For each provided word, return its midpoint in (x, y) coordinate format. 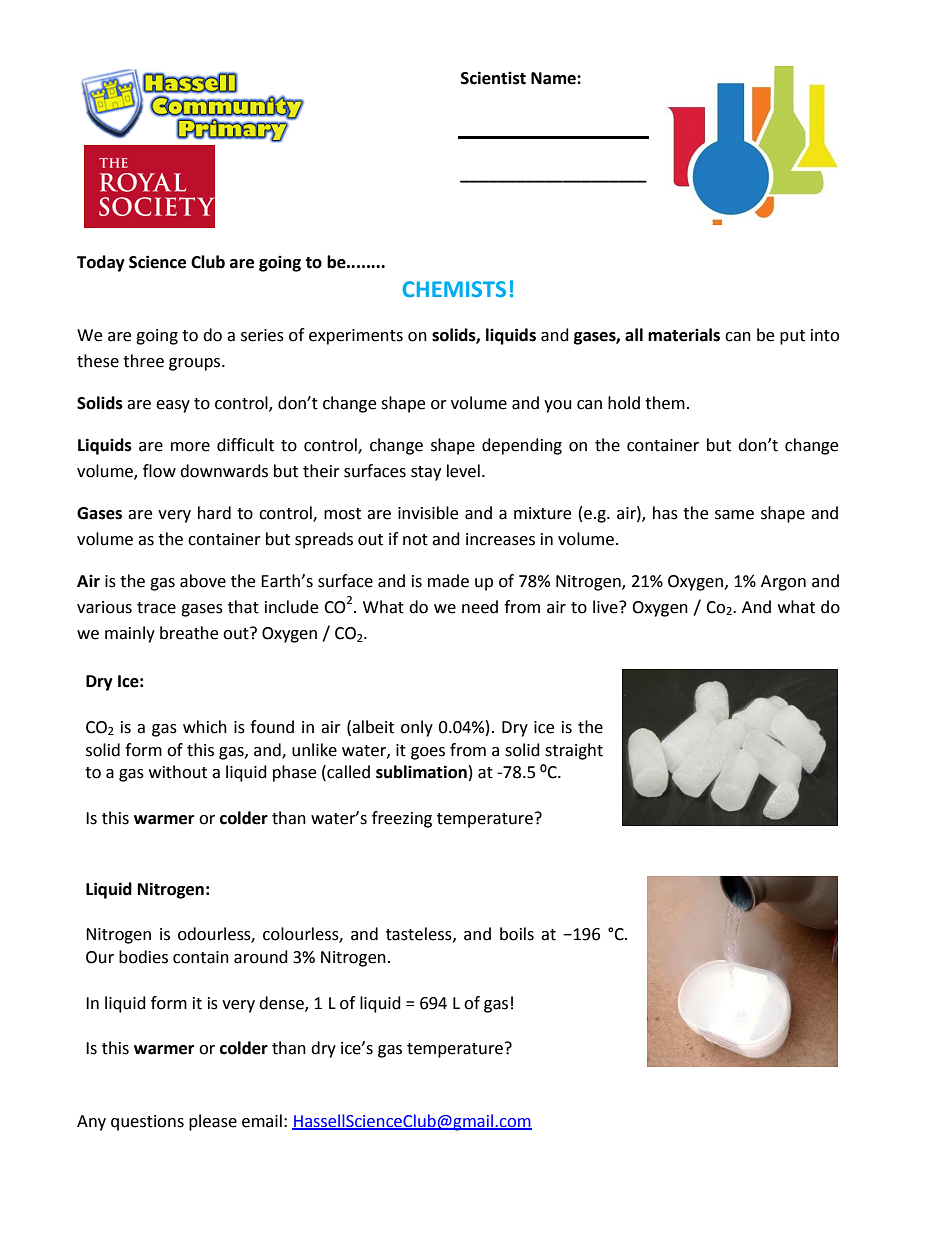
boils (517, 934)
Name (554, 78)
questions (147, 1123)
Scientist (493, 78)
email (262, 1121)
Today (101, 263)
